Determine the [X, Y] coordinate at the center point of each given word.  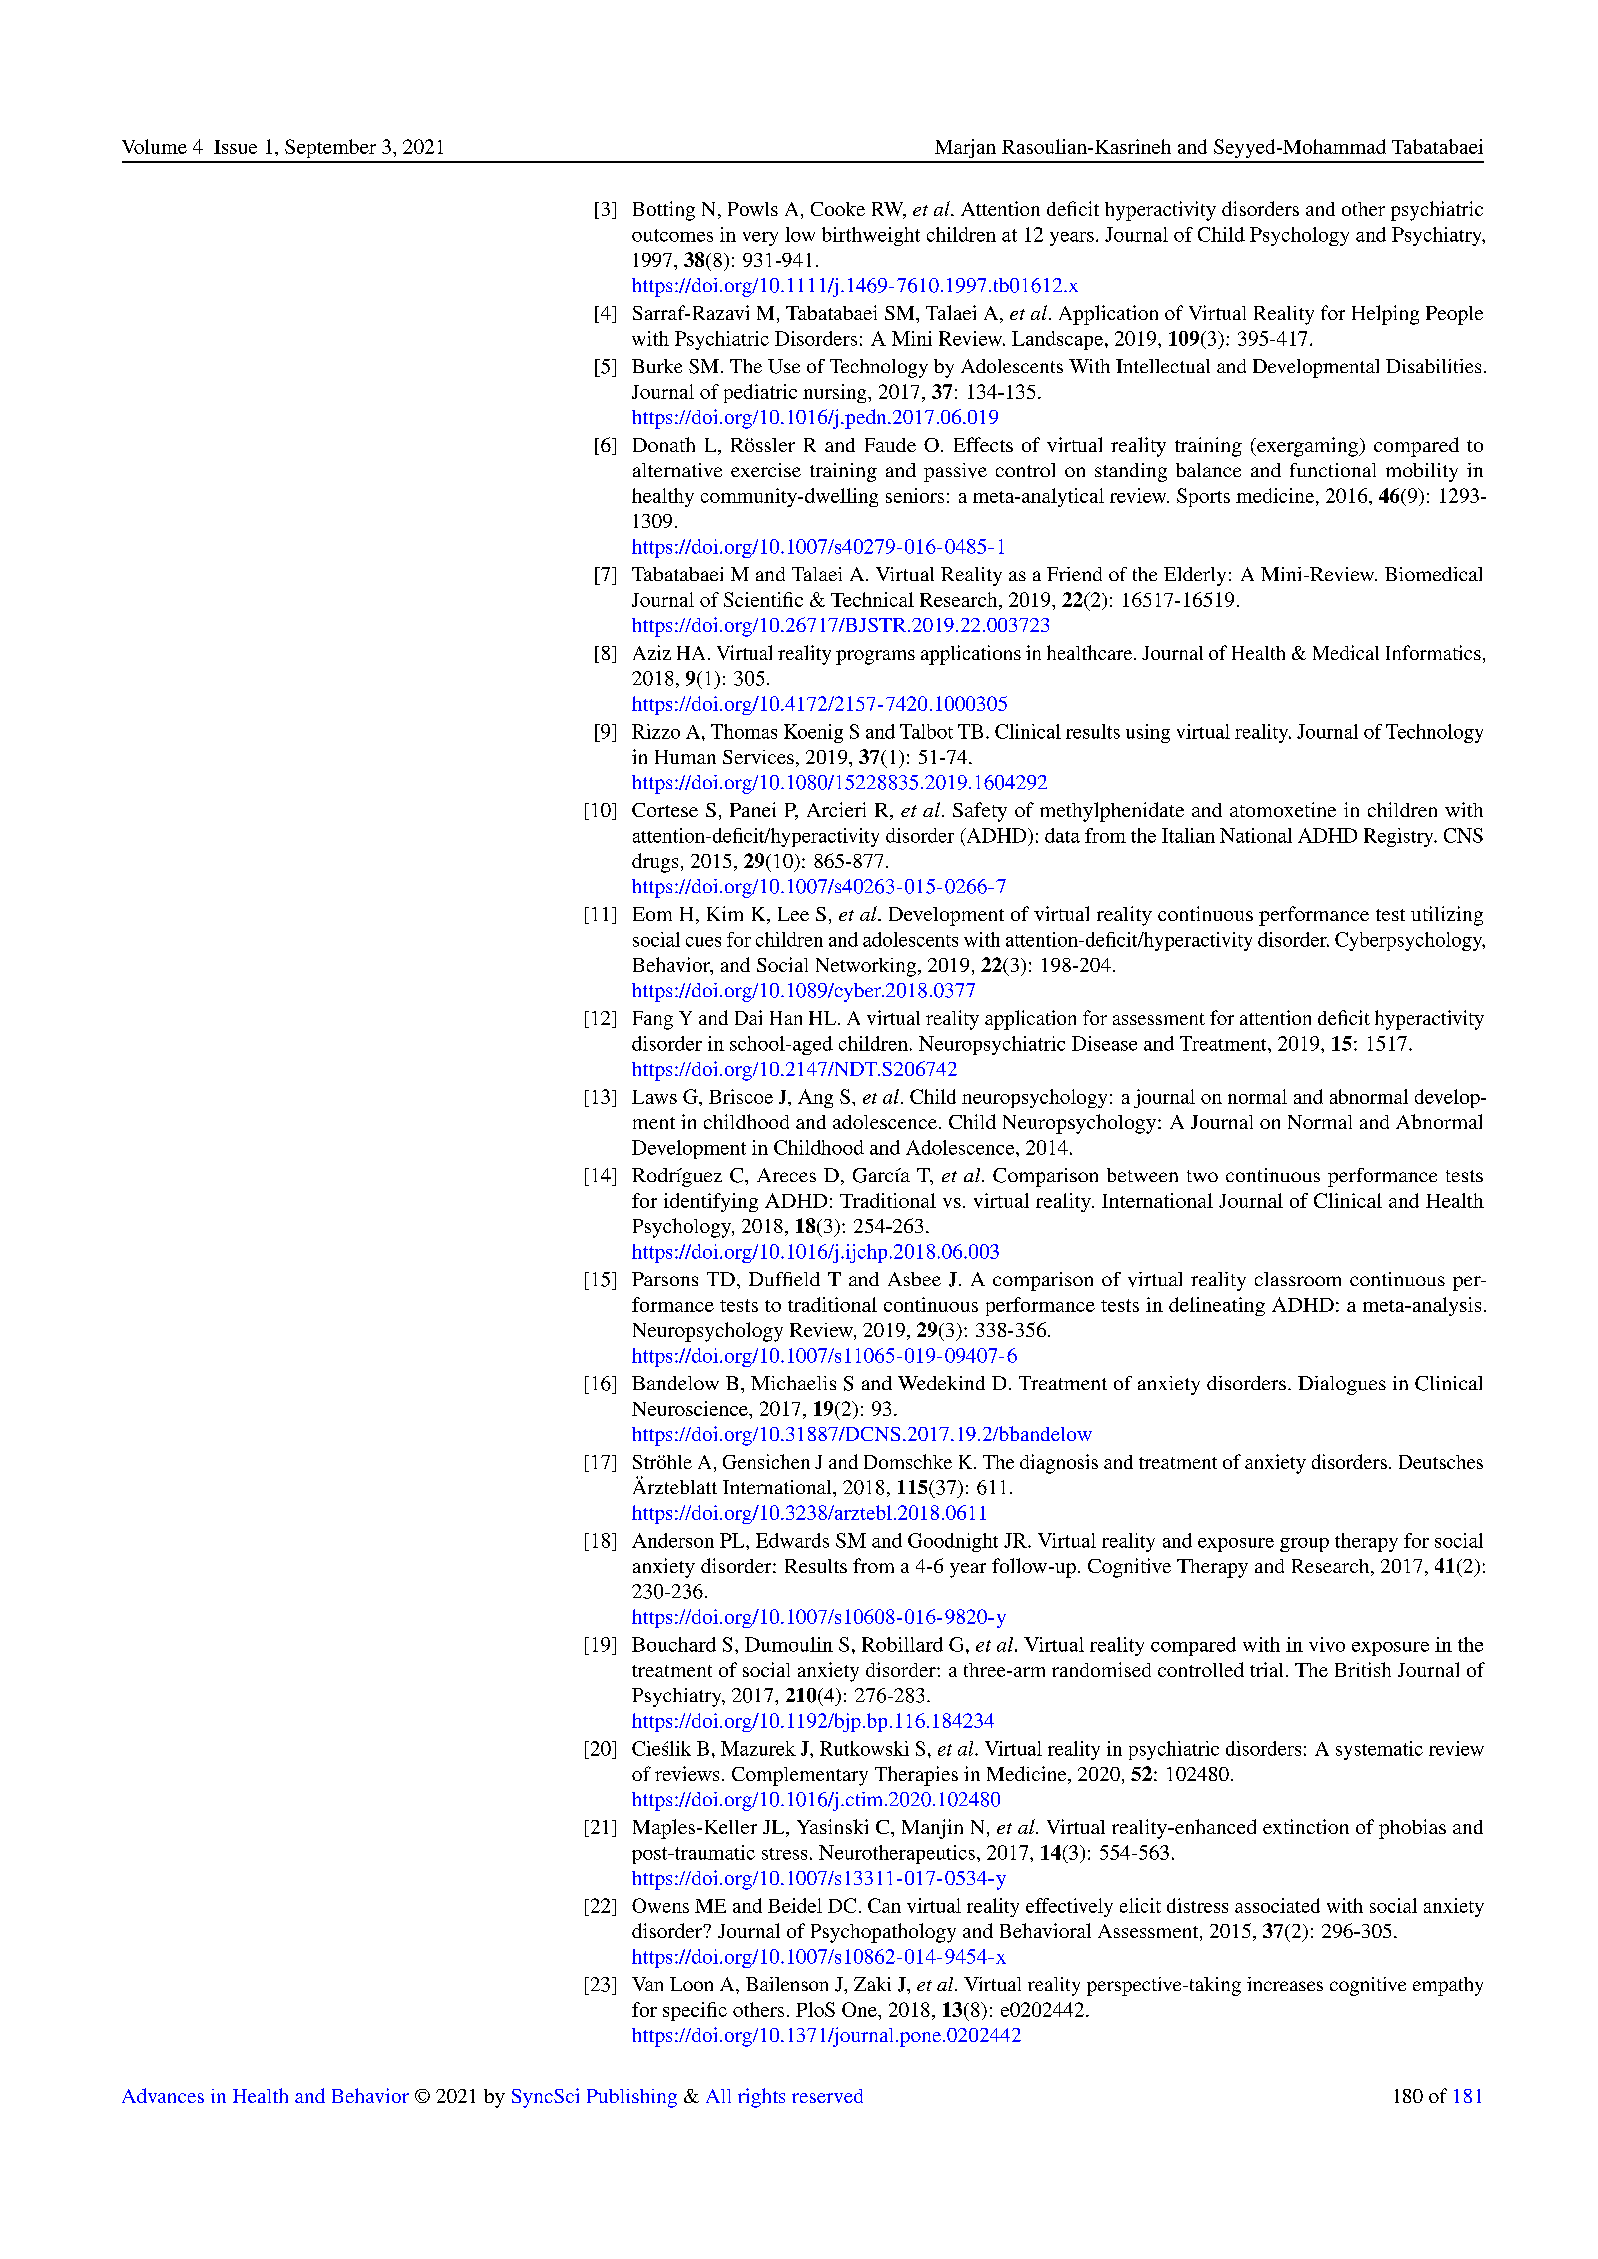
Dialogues [1342, 1385]
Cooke [838, 209]
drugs [655, 863]
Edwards [792, 1540]
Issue [235, 147]
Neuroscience [691, 1408]
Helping [1385, 315]
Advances [163, 2095]
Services [758, 757]
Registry [1400, 837]
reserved [827, 2096]
